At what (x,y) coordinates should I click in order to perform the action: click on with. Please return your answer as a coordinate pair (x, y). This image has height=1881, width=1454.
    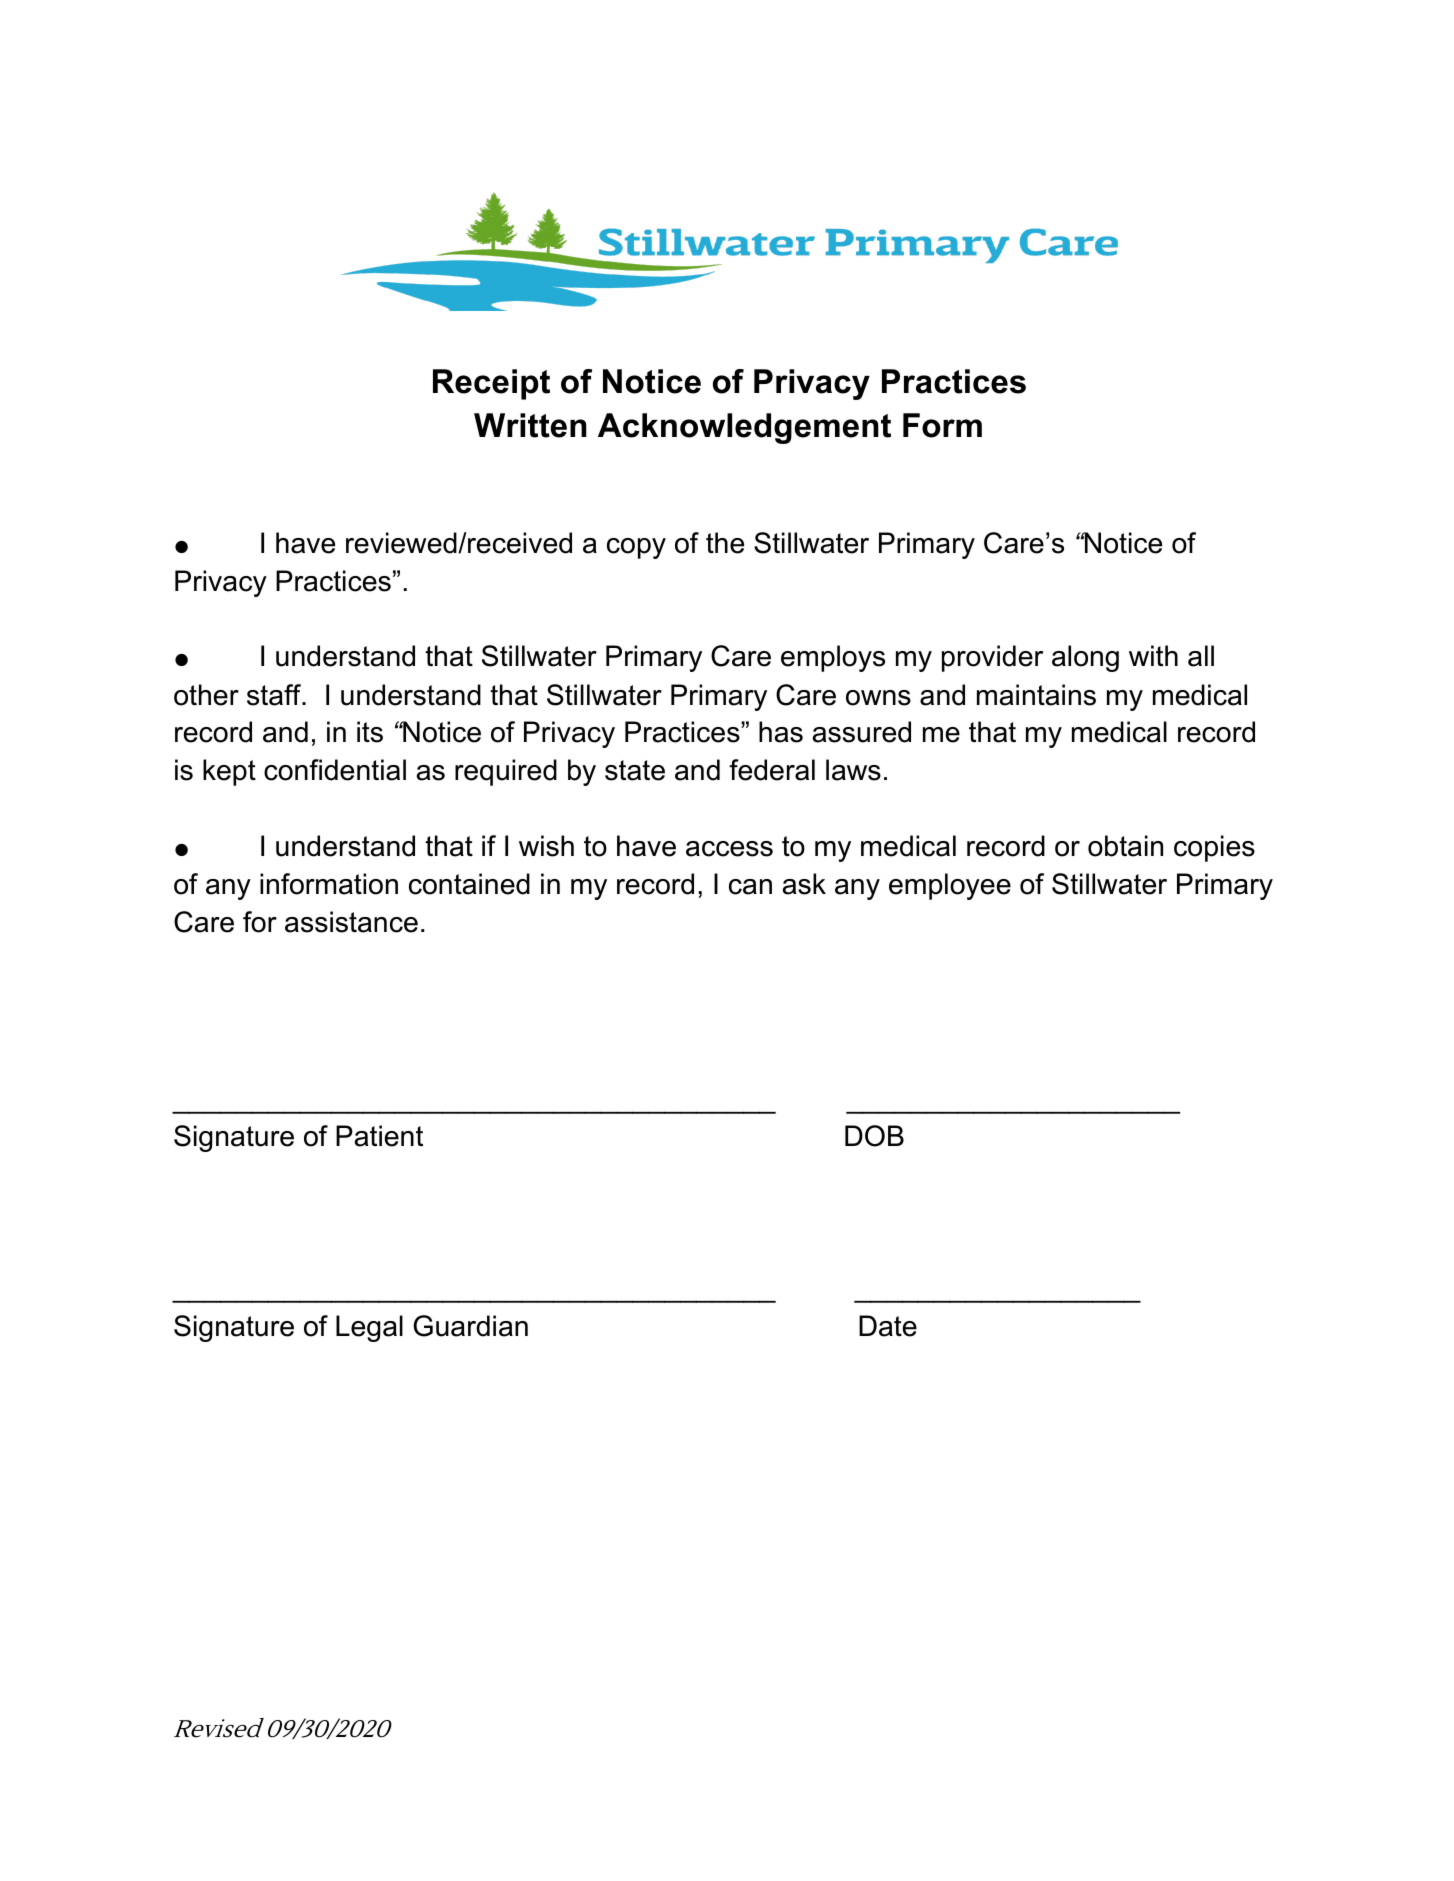
    Looking at the image, I should click on (1153, 655).
